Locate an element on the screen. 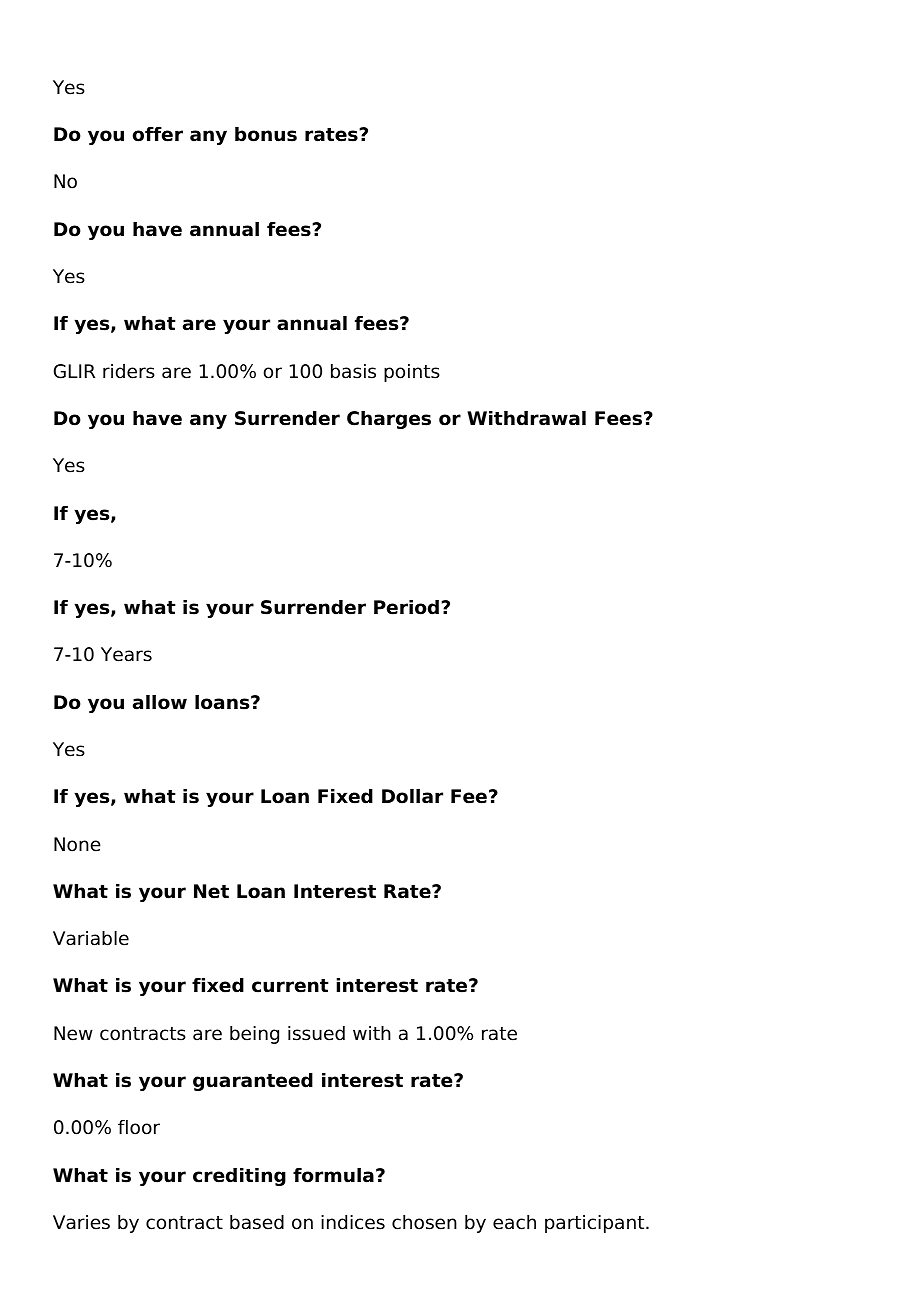  points is located at coordinates (412, 373).
